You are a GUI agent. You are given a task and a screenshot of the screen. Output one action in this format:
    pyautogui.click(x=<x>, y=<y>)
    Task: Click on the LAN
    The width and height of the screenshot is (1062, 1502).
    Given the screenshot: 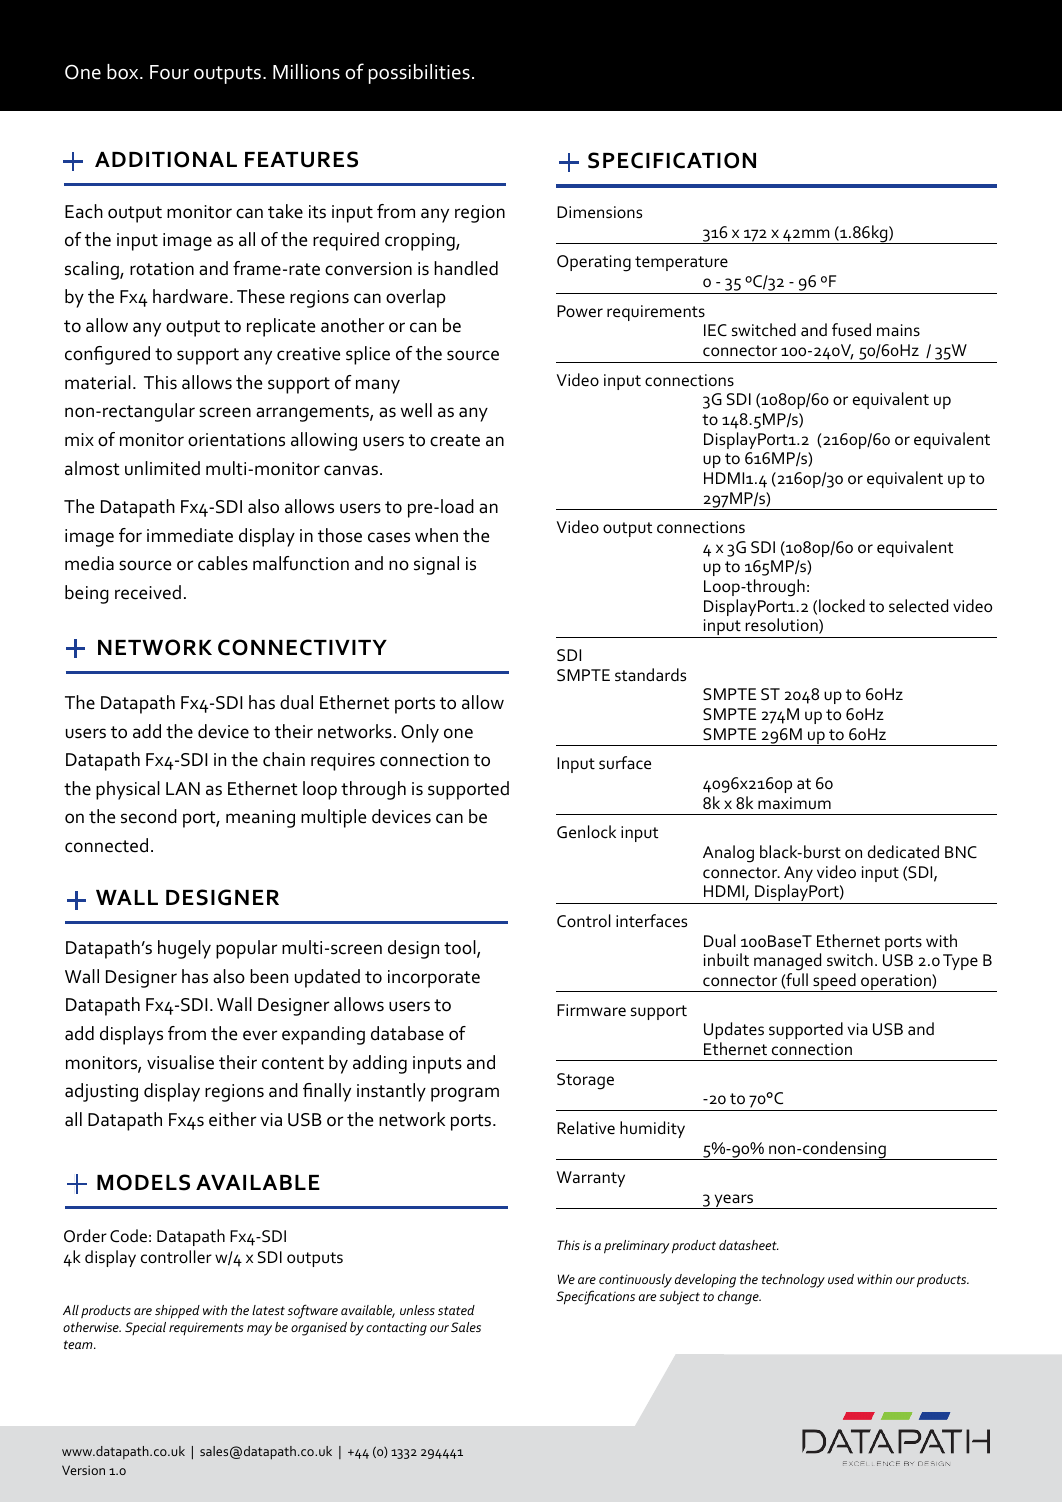 What is the action you would take?
    pyautogui.click(x=183, y=788)
